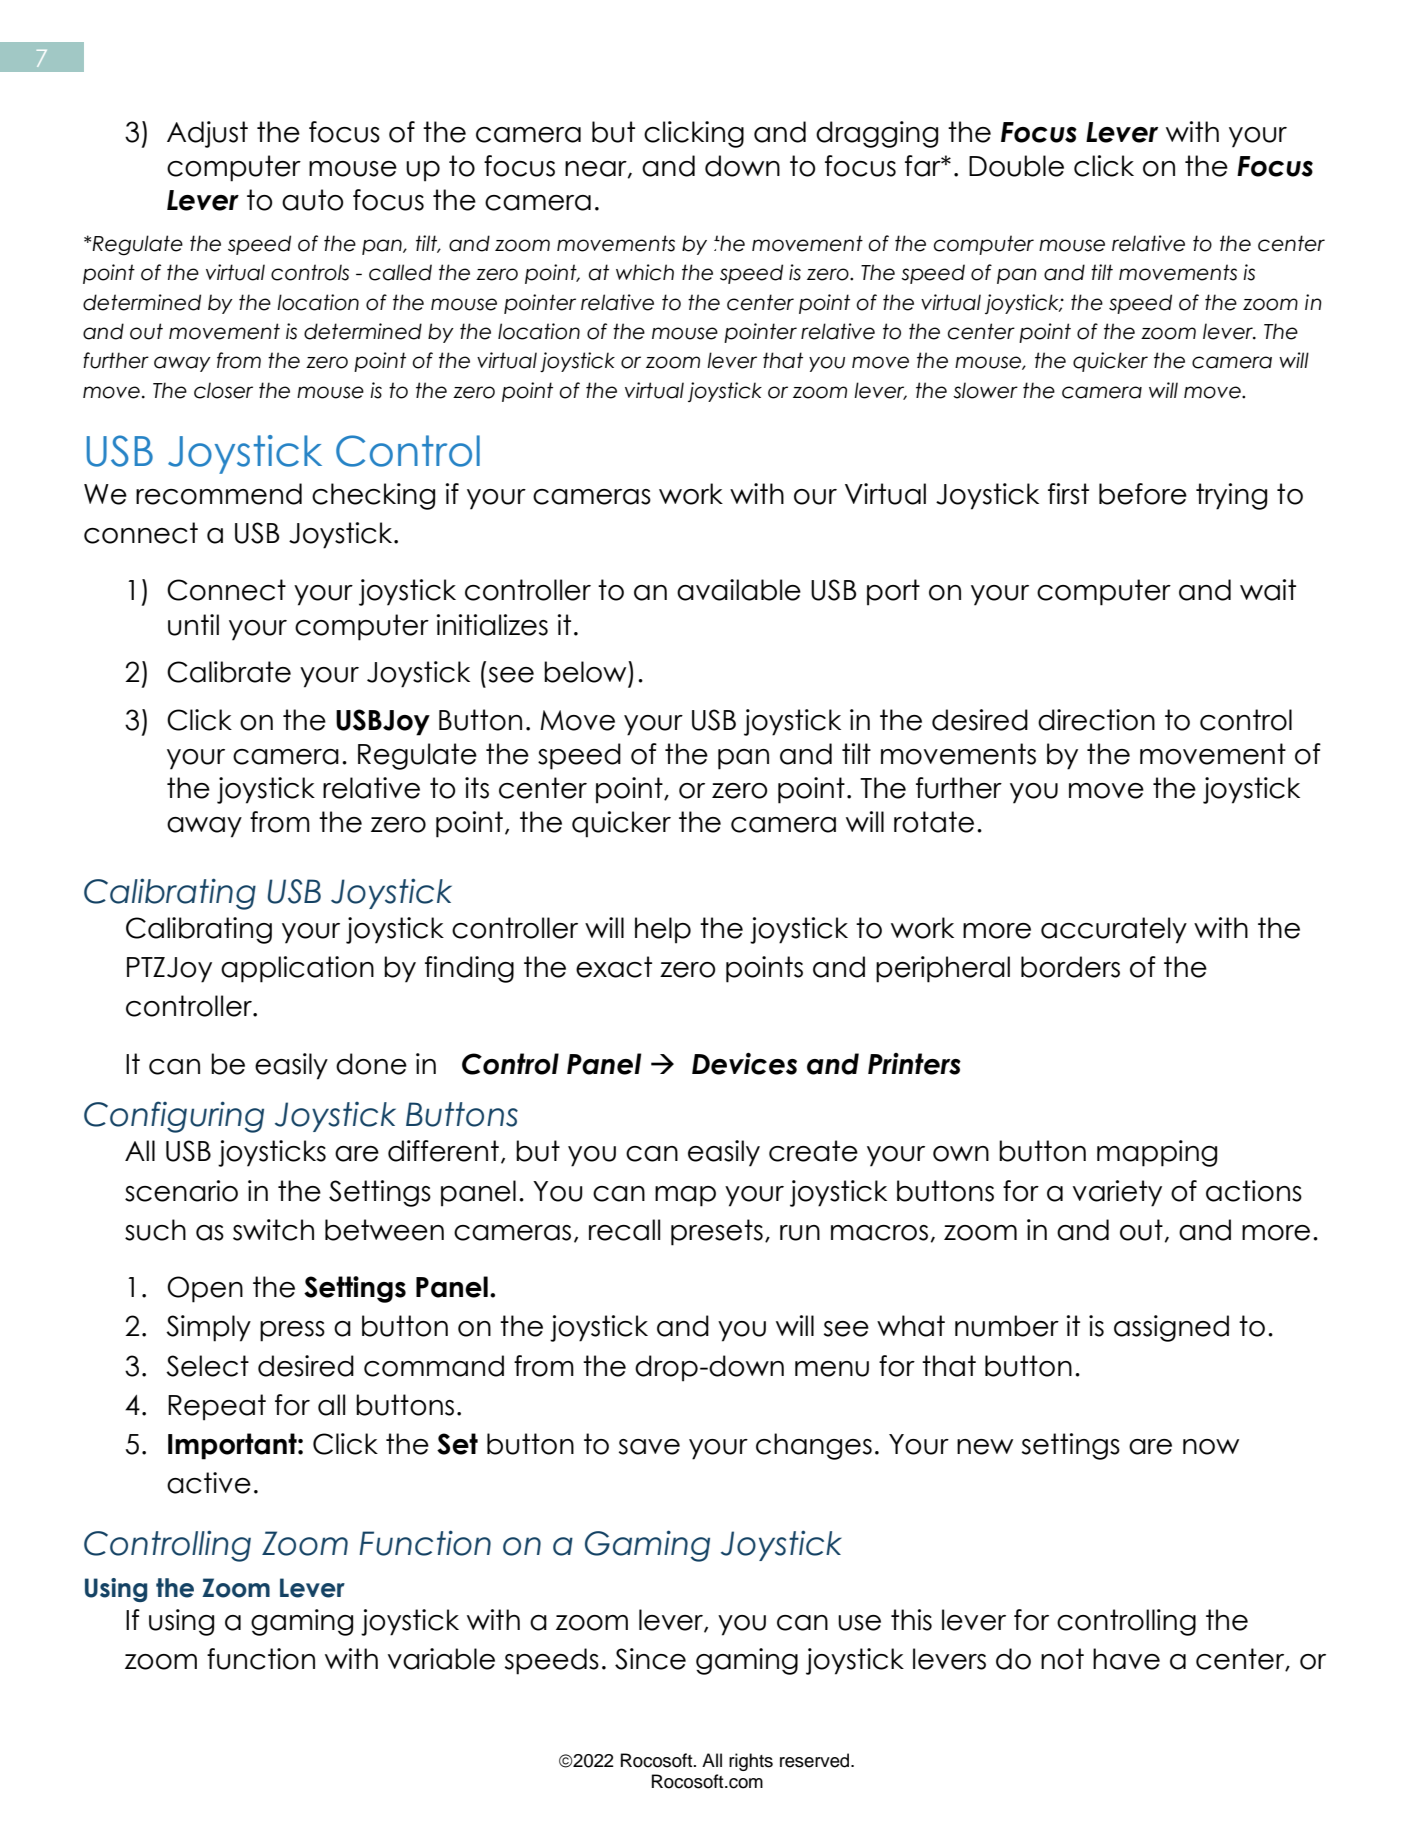  What do you see at coordinates (313, 200) in the screenshot?
I see `auto` at bounding box center [313, 200].
